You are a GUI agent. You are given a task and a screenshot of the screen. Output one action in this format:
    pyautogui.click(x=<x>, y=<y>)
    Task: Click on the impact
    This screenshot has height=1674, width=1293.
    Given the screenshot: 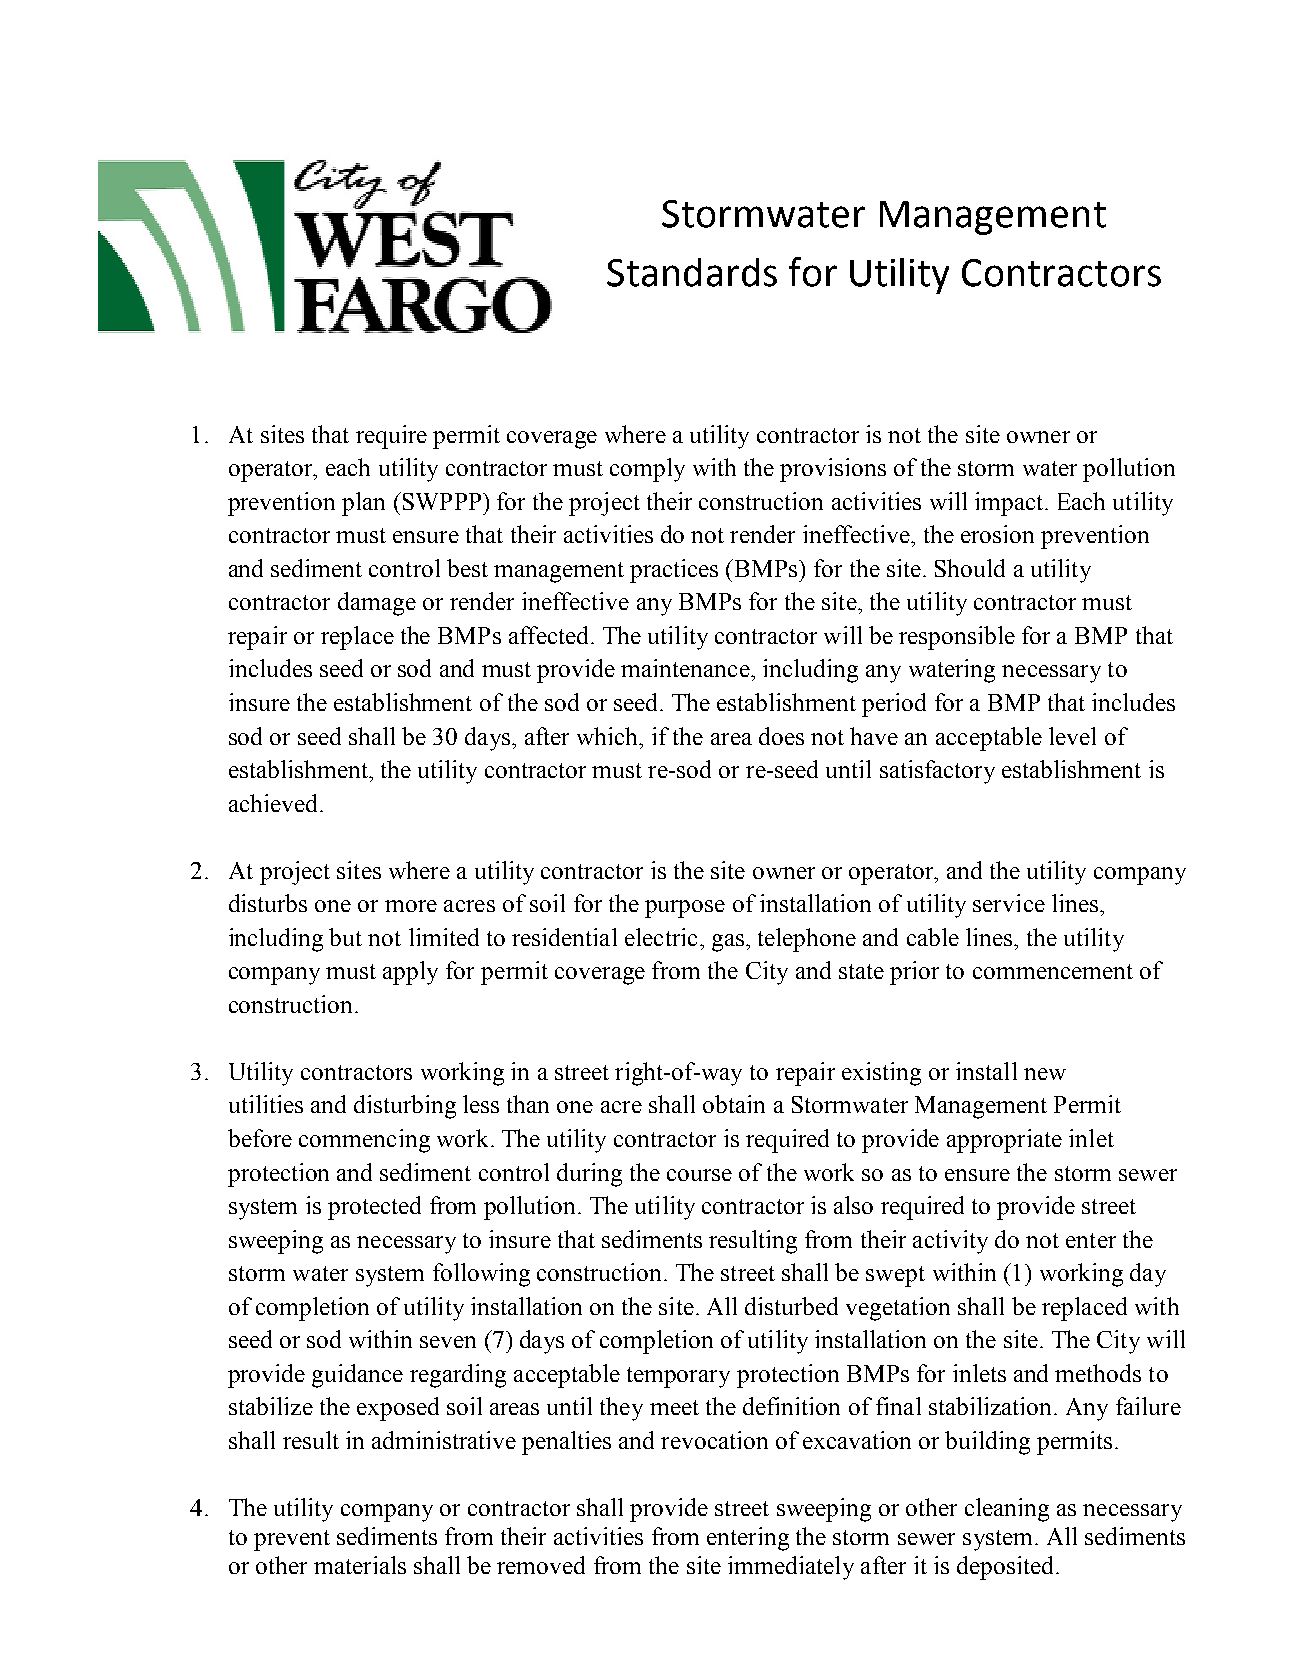 What is the action you would take?
    pyautogui.click(x=1010, y=504)
